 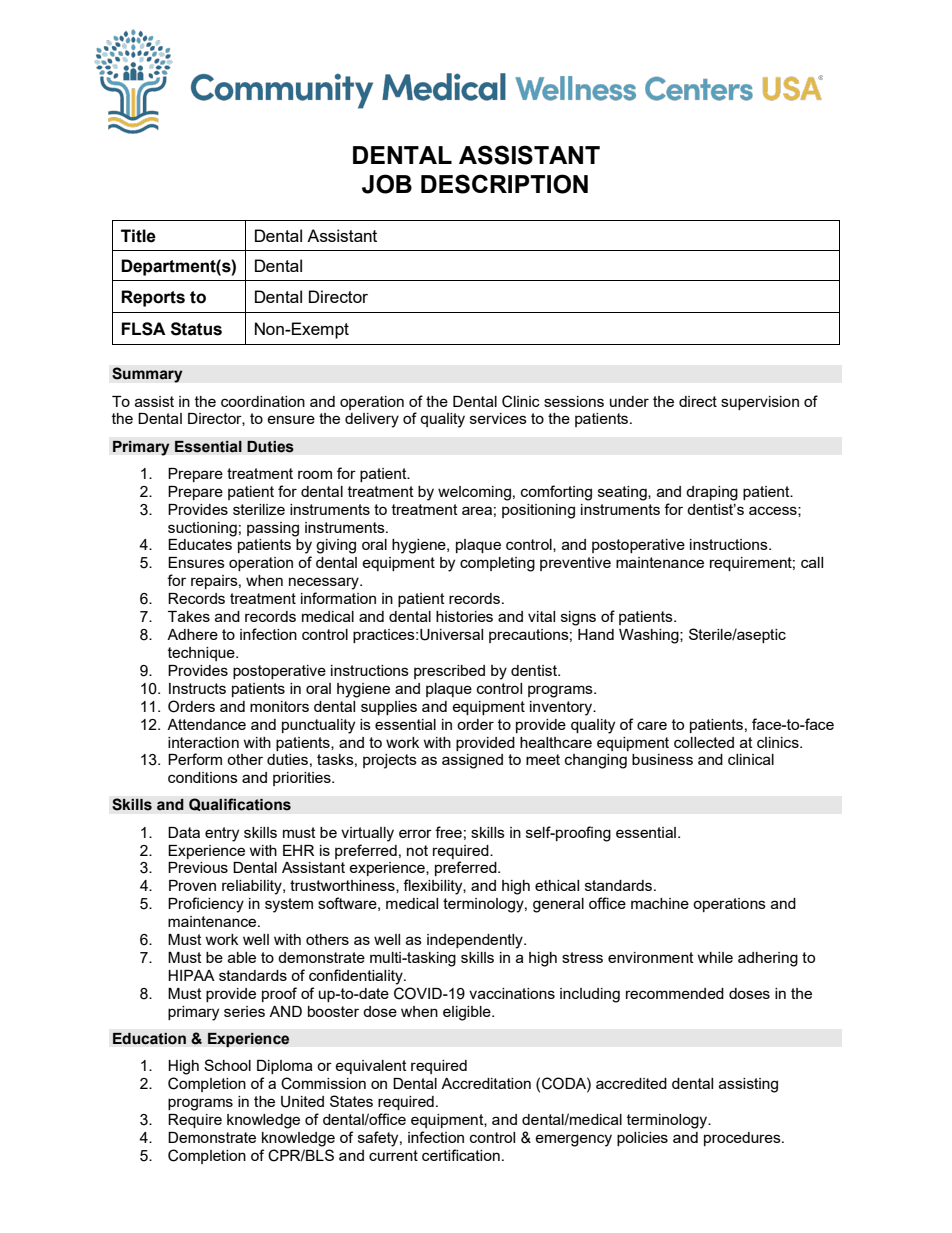 I want to click on School, so click(x=227, y=1065).
